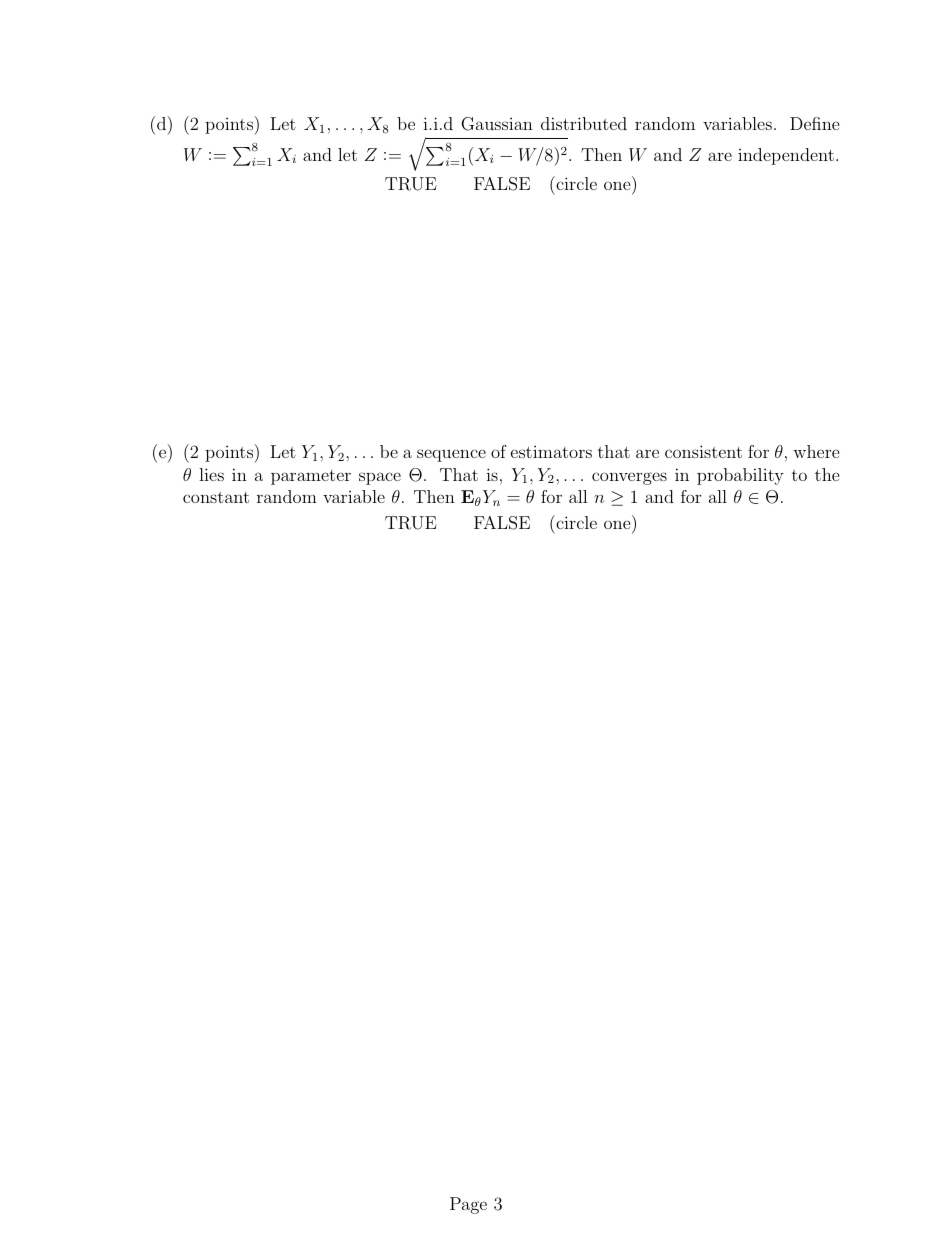 The height and width of the page is (1233, 952). What do you see at coordinates (629, 478) in the page?
I see `converges` at bounding box center [629, 478].
